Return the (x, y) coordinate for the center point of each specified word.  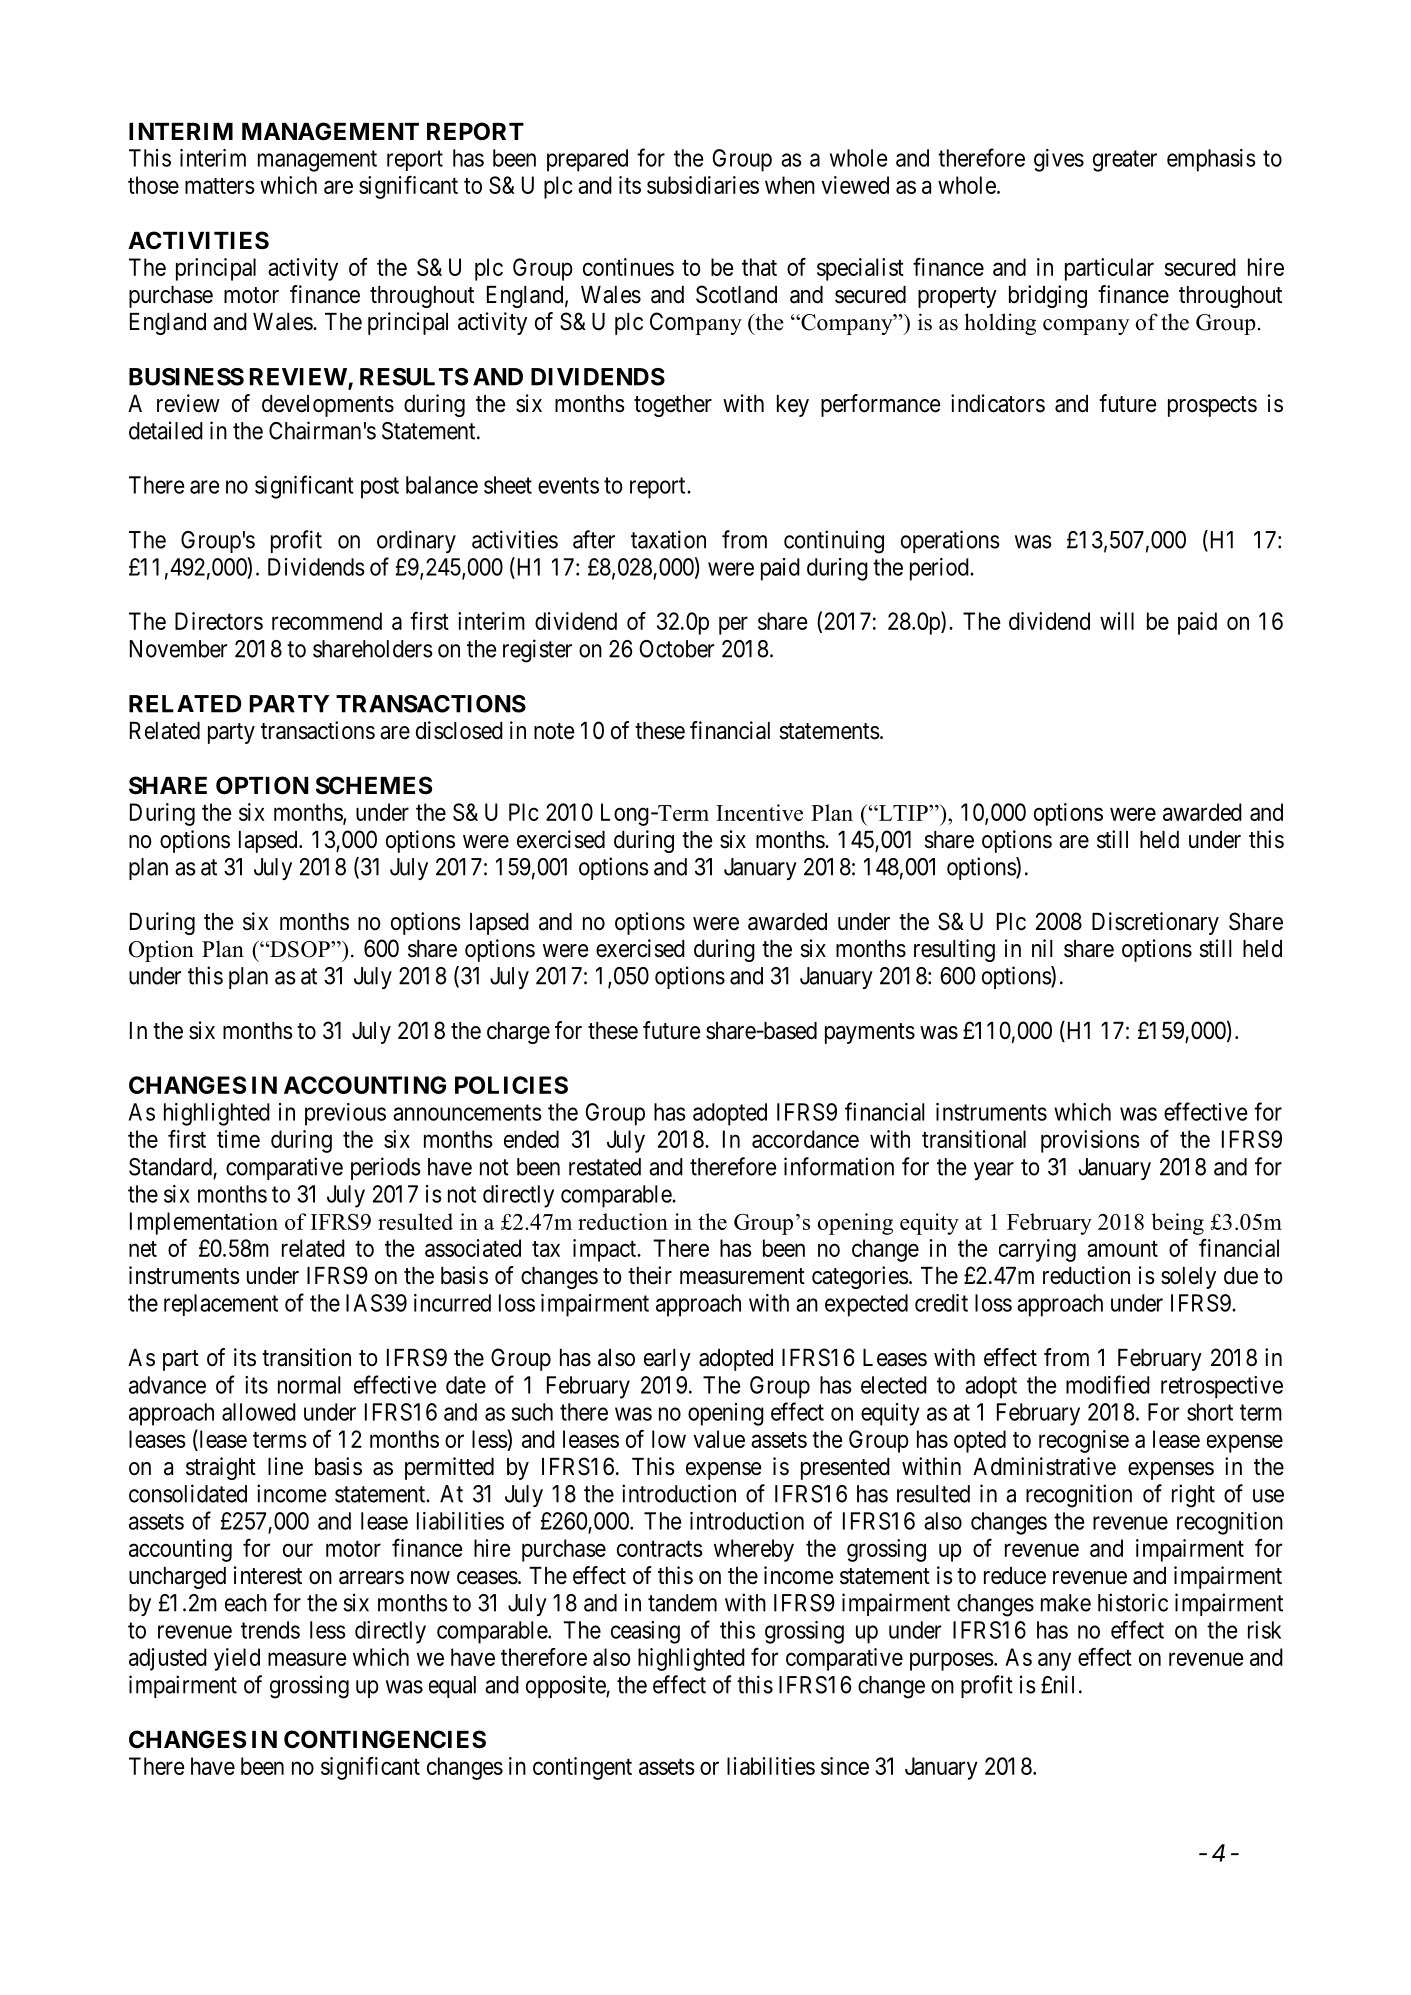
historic (1133, 1602)
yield (237, 1659)
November (178, 649)
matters (220, 186)
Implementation (204, 1223)
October (676, 649)
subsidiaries (703, 185)
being (1177, 1224)
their (650, 1275)
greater (1125, 161)
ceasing (645, 1632)
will (1117, 621)
